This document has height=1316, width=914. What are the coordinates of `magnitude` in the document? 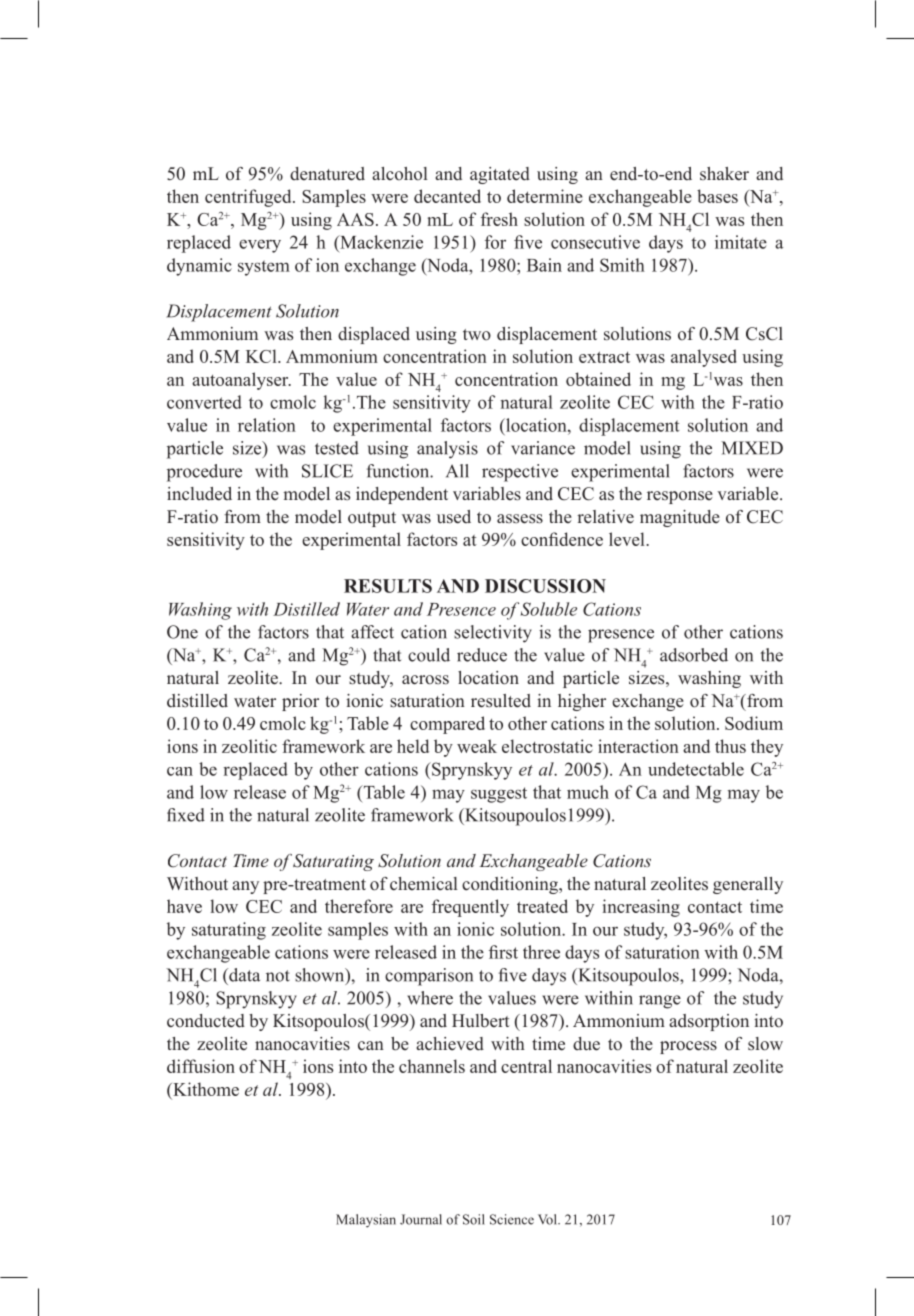 It's located at (680, 518).
